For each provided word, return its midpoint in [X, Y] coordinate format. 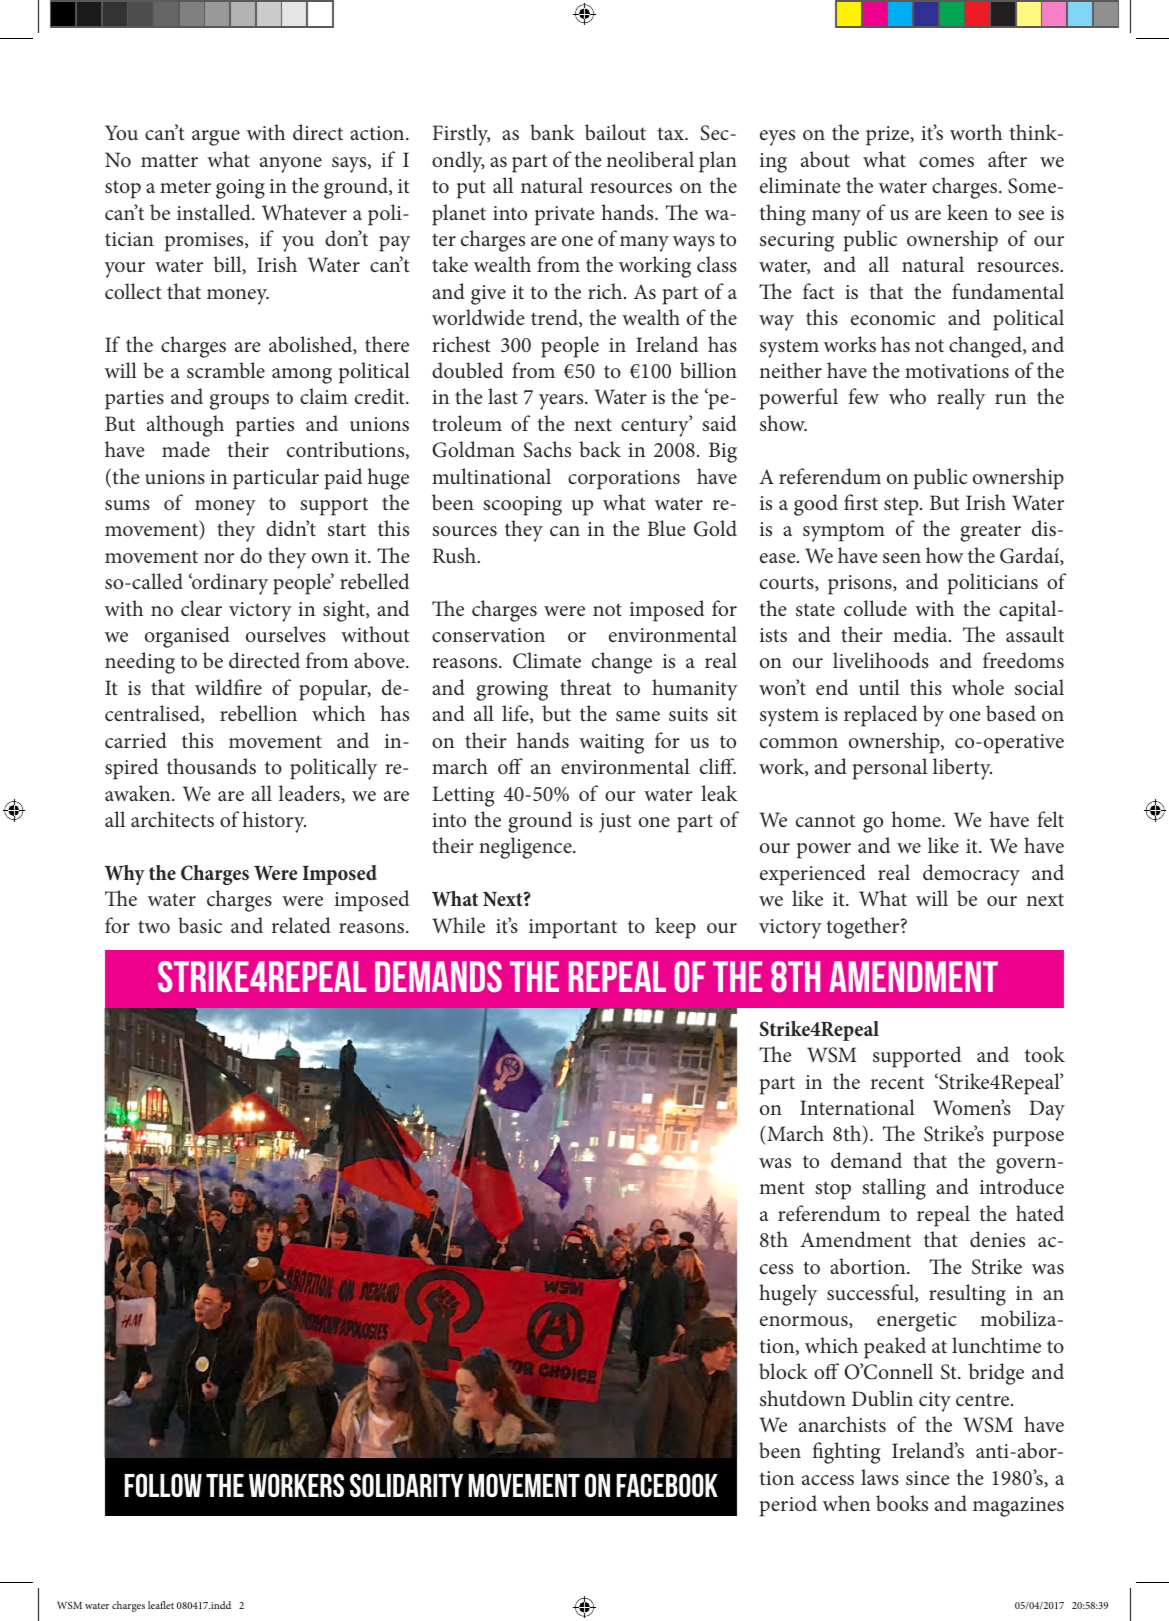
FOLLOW [163, 1485]
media [921, 634]
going [240, 189]
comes [946, 162]
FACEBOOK [667, 1485]
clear [201, 608]
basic [200, 925]
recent [897, 1082]
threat [585, 687]
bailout [615, 132]
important [573, 929]
